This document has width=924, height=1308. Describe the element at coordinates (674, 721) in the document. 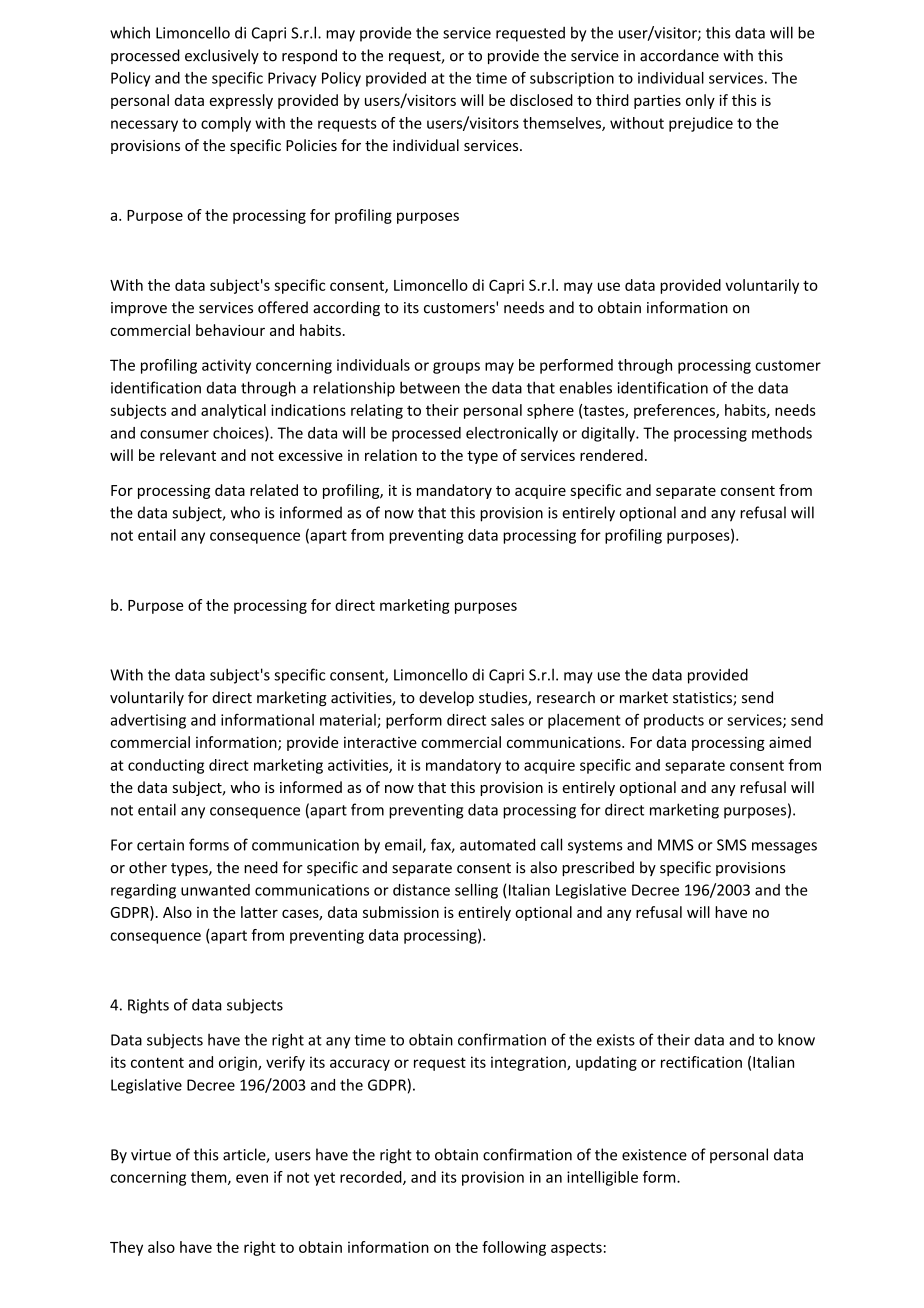

I see `products` at that location.
